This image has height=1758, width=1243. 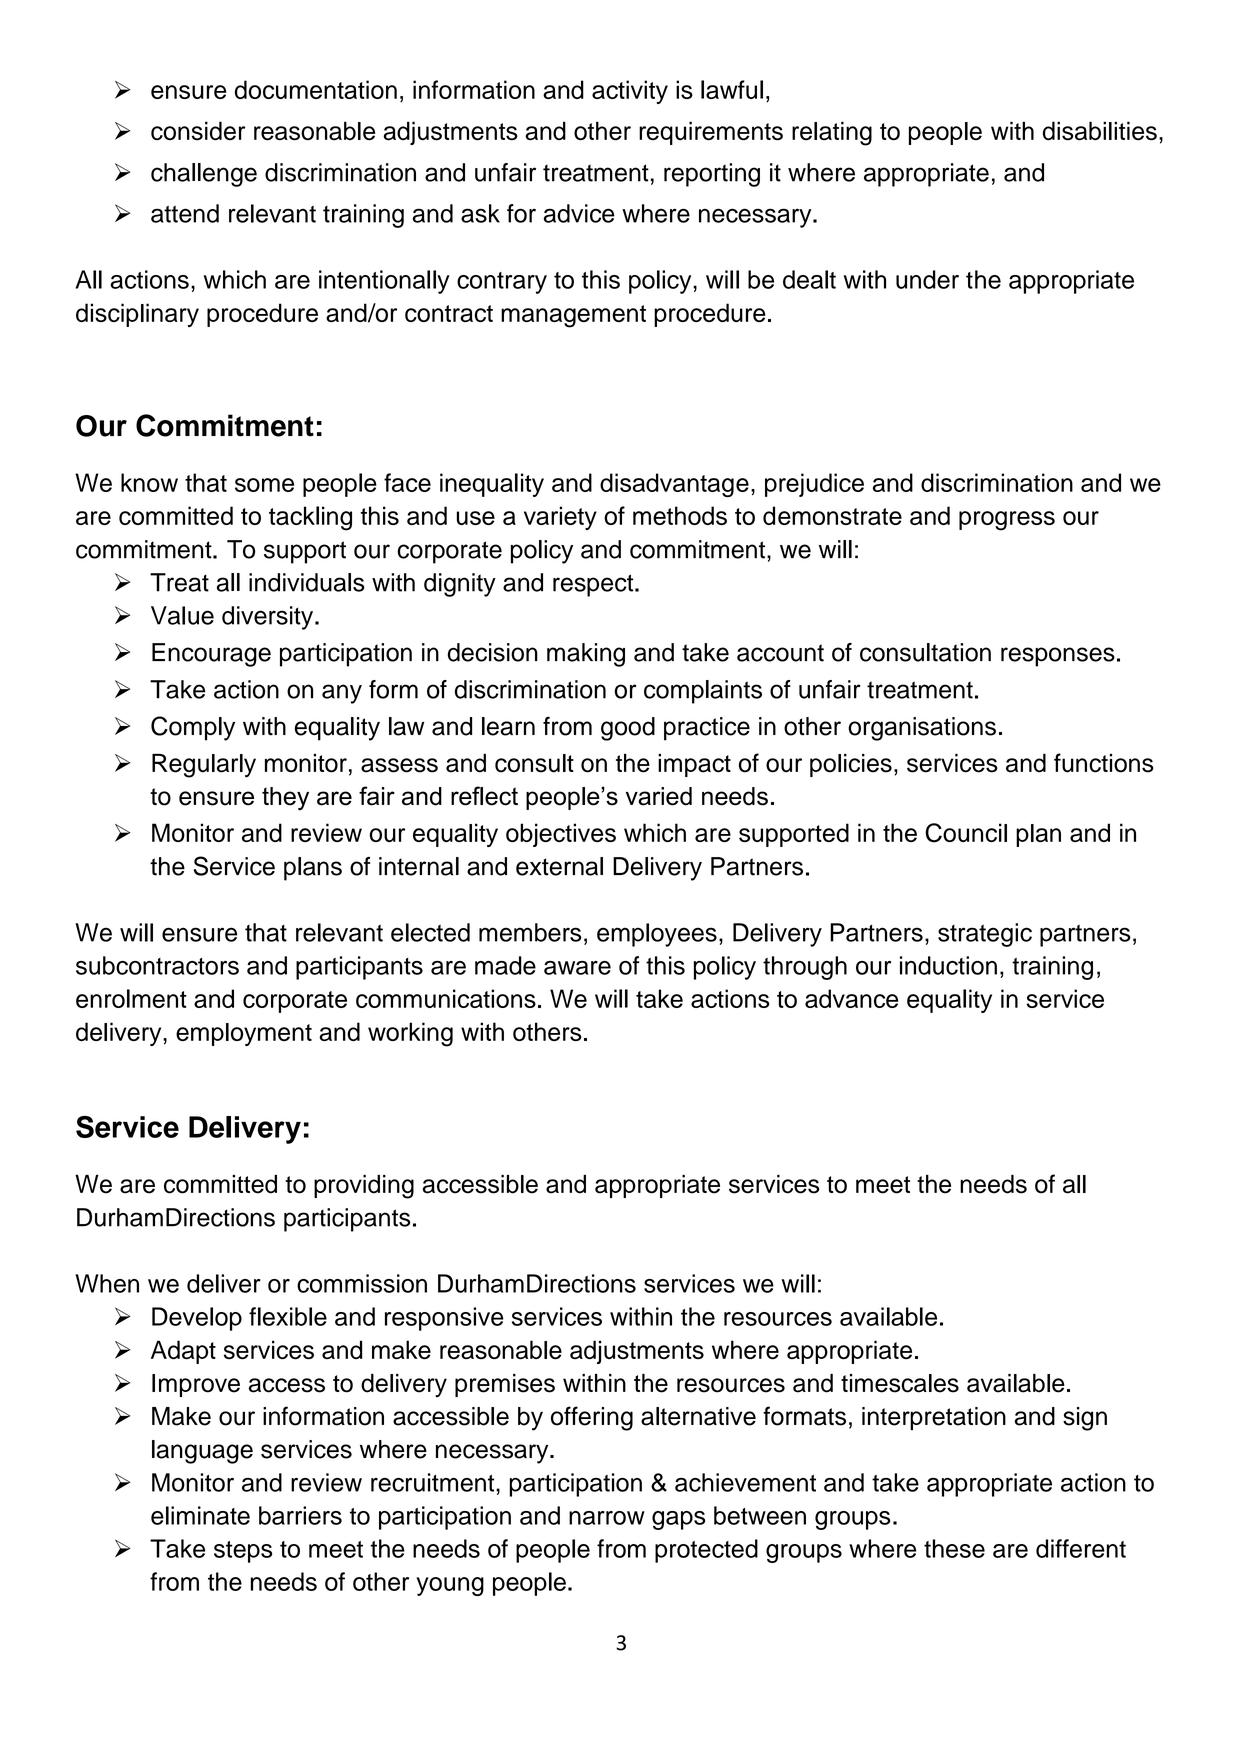 I want to click on consider, so click(x=198, y=131).
